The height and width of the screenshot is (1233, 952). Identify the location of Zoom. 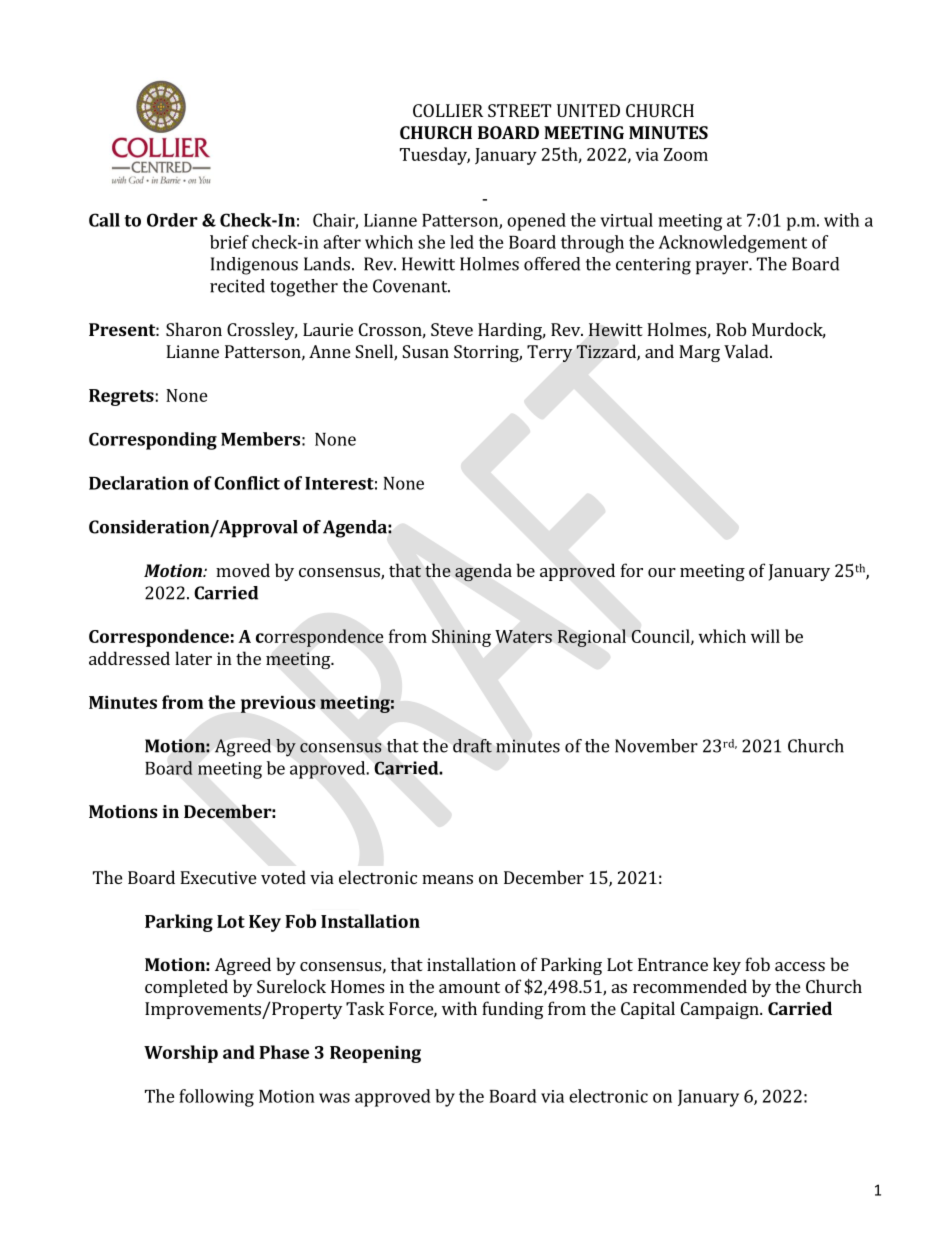
(686, 154).
